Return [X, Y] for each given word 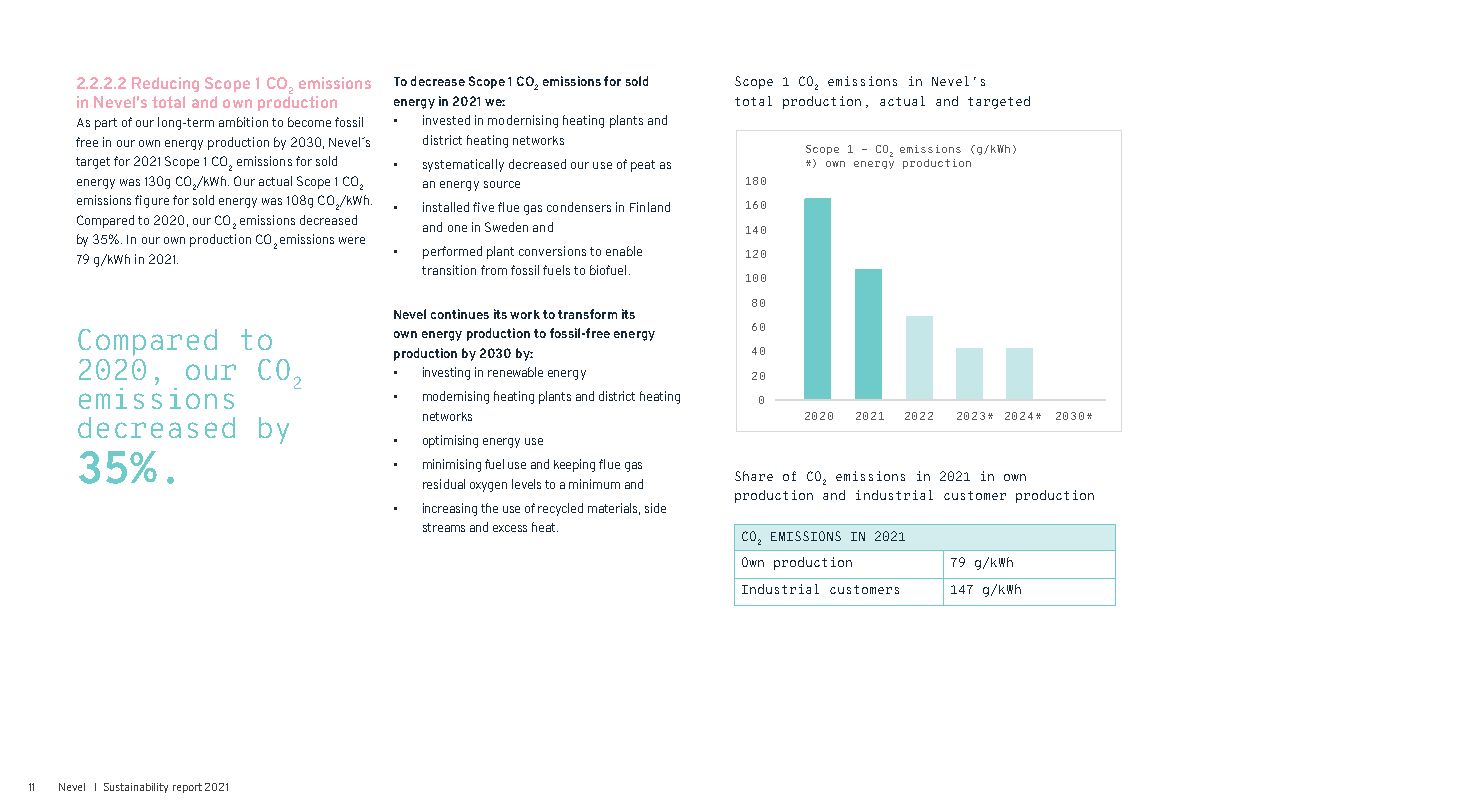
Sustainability [136, 788]
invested [446, 120]
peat [643, 166]
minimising [452, 465]
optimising [450, 441]
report [187, 788]
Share [754, 476]
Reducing [165, 84]
